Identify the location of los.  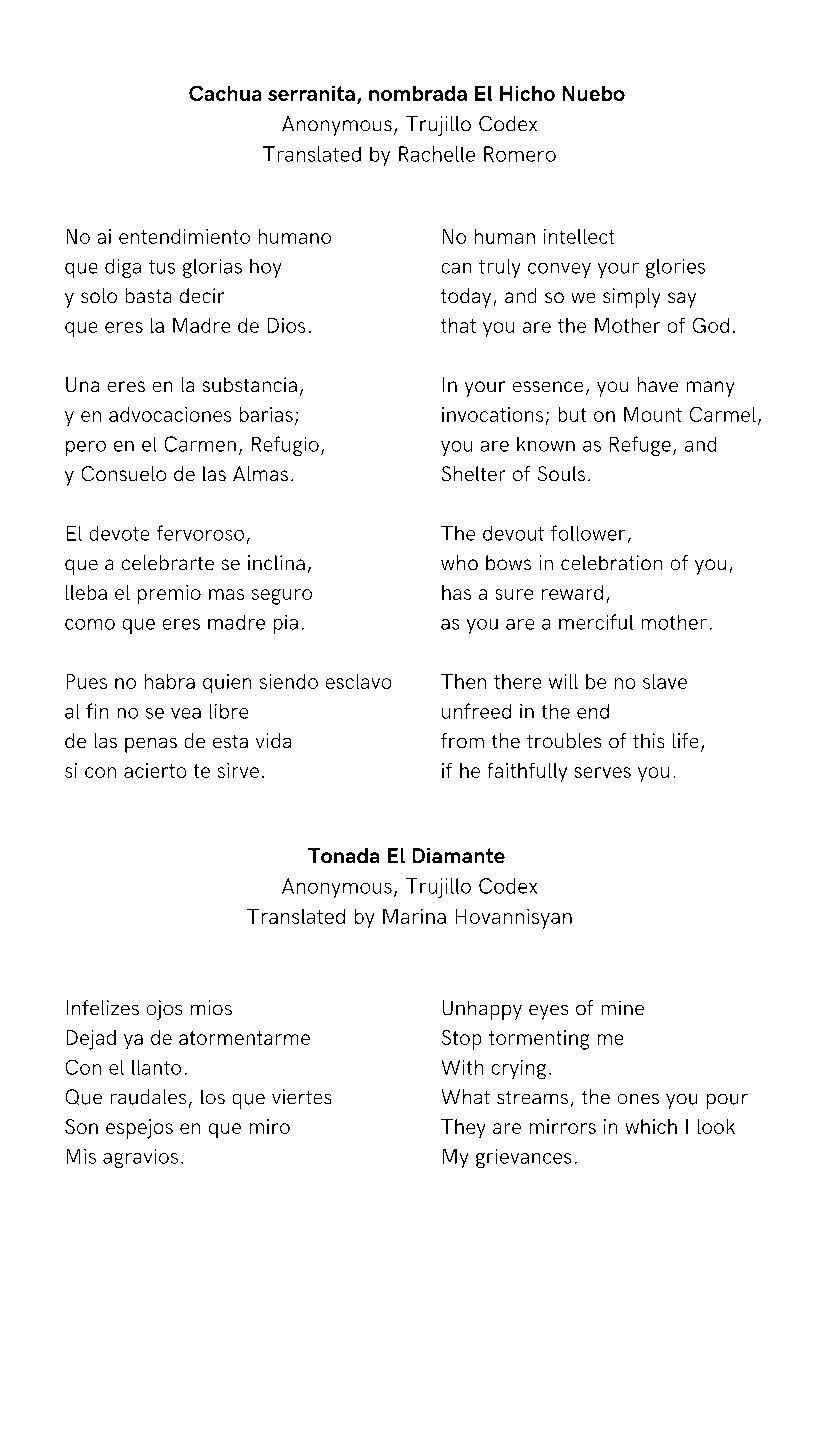
(213, 1097).
